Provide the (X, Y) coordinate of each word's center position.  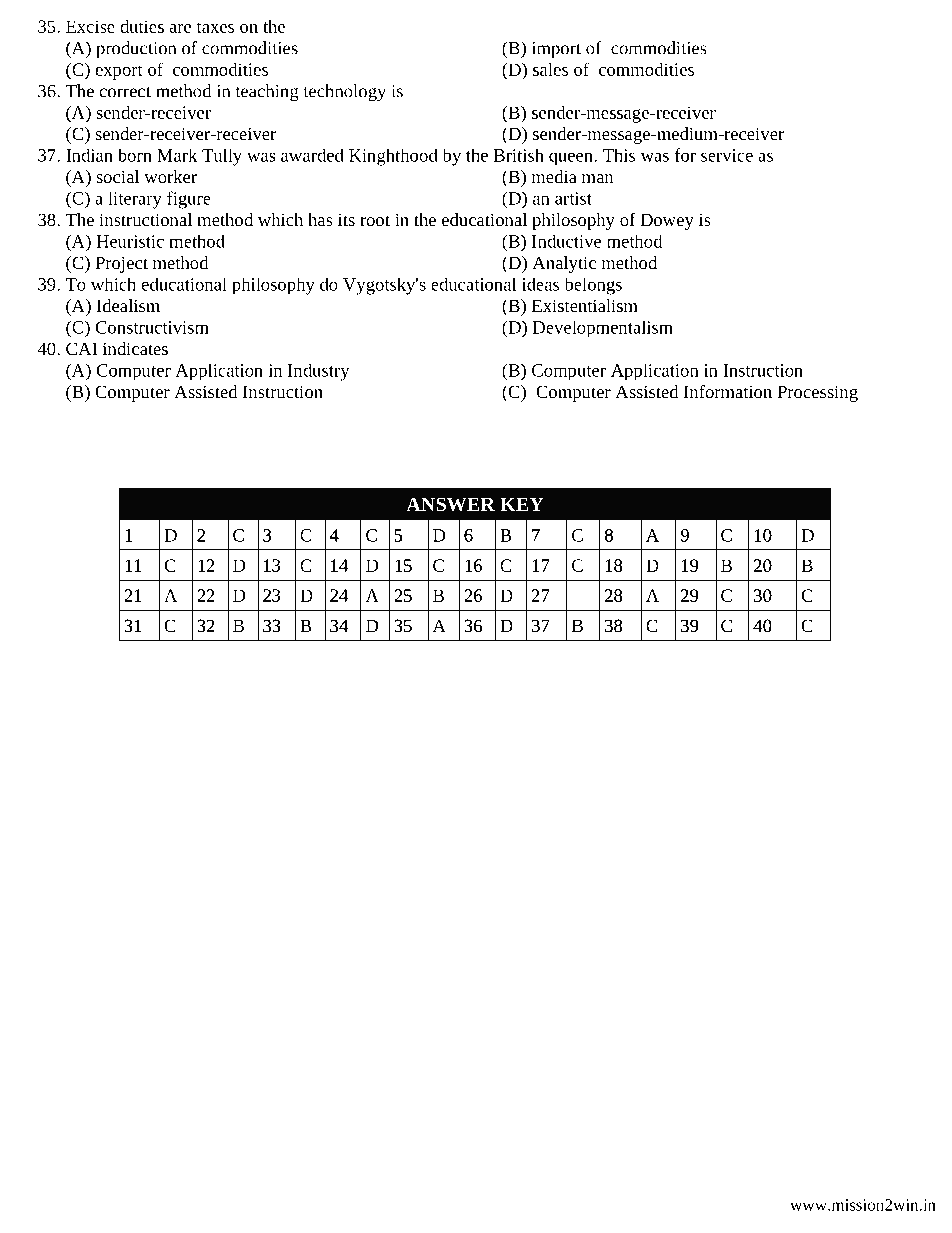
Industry (319, 372)
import (556, 50)
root (375, 220)
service (727, 155)
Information (728, 391)
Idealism (128, 305)
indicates (135, 348)
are (180, 28)
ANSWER (450, 504)
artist (573, 198)
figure (189, 200)
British (519, 155)
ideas (540, 284)
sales (550, 69)
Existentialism (585, 305)
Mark (177, 155)
